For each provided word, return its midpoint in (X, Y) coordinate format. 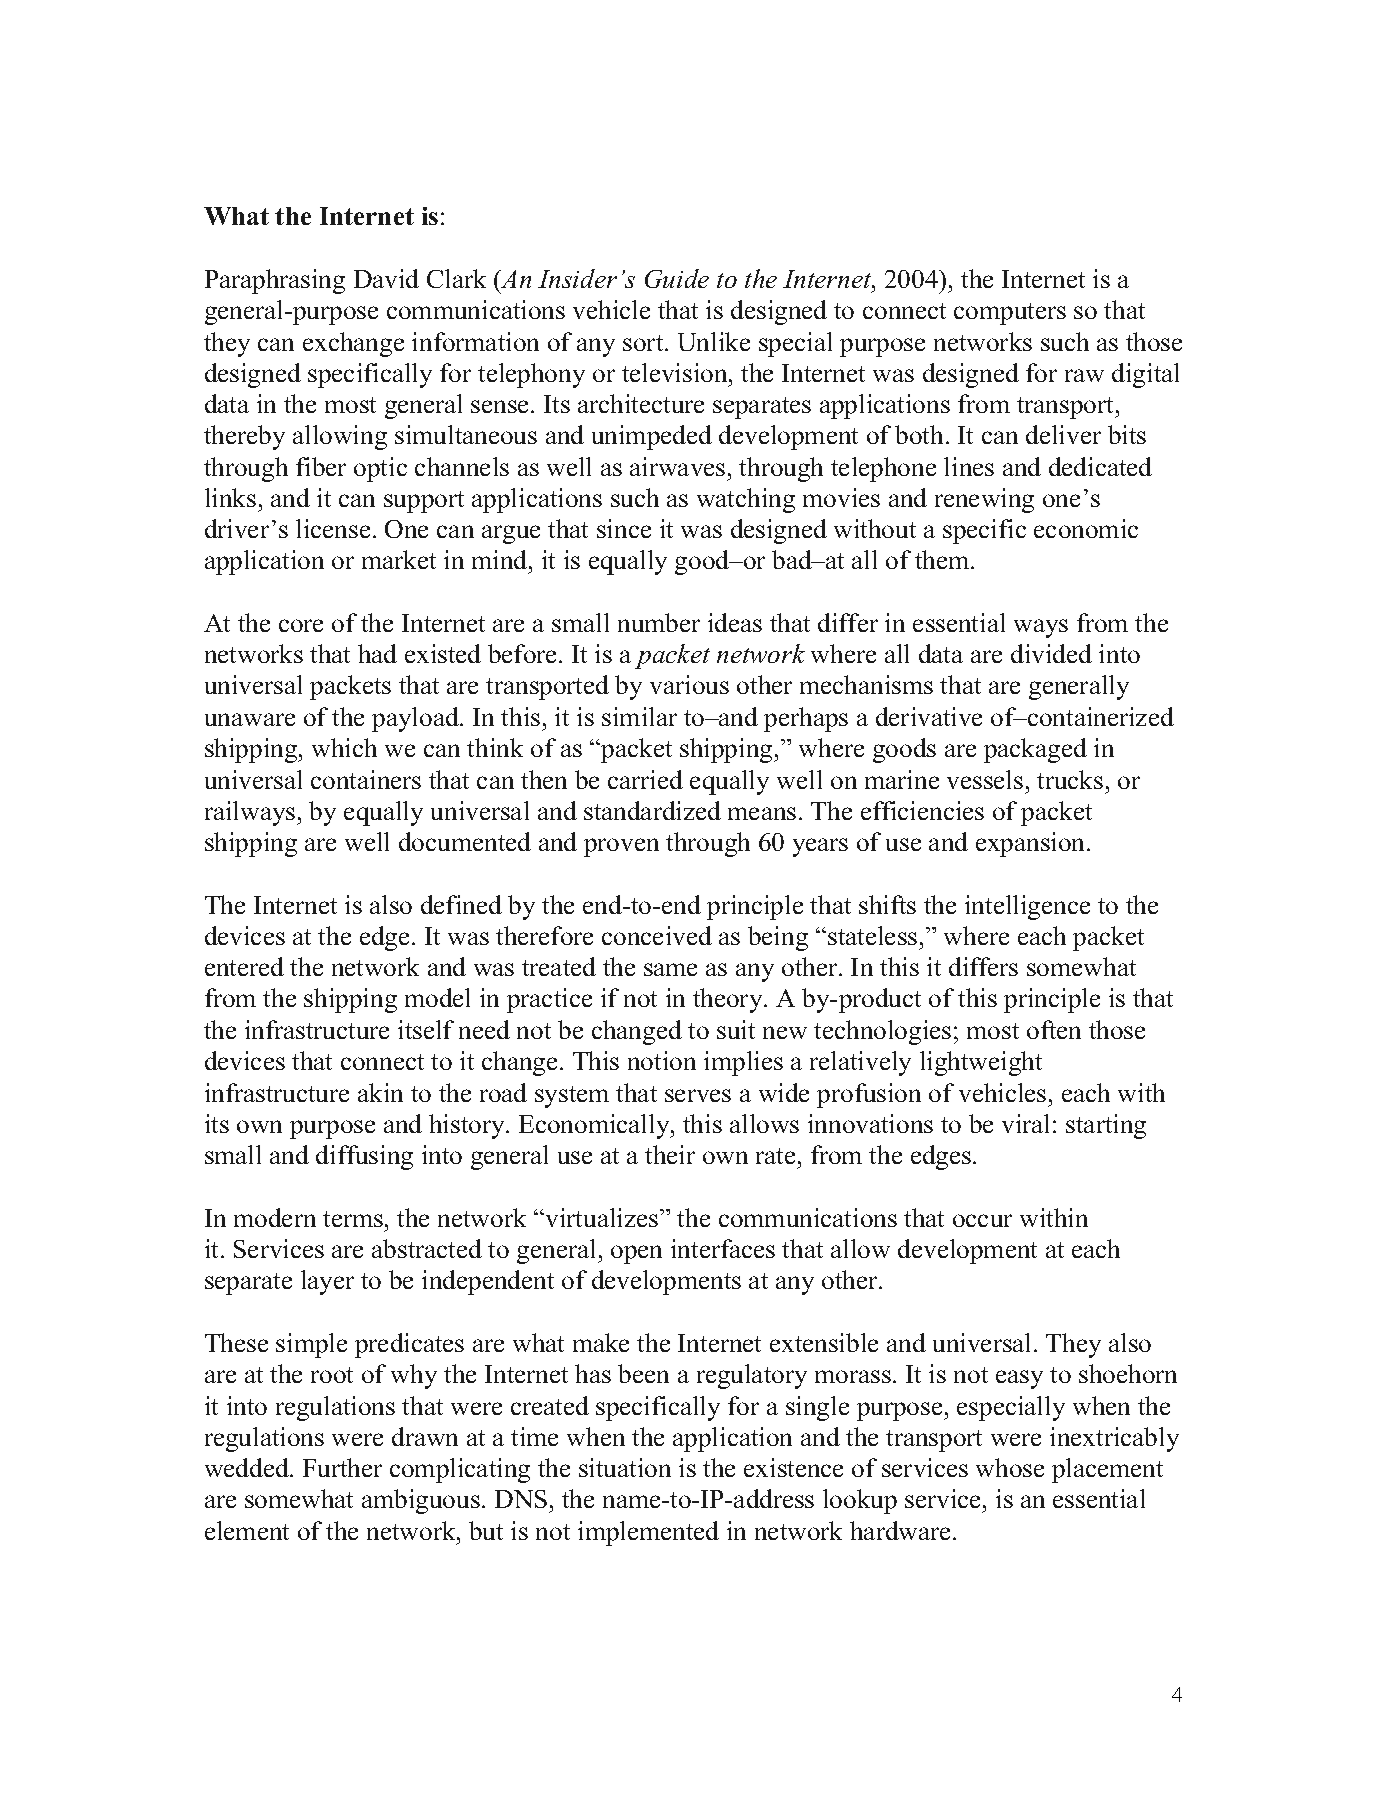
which (344, 747)
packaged (1035, 750)
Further (342, 1467)
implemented (648, 1533)
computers (1010, 314)
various (689, 684)
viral (1025, 1123)
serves (698, 1095)
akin (380, 1092)
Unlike (714, 341)
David (386, 278)
